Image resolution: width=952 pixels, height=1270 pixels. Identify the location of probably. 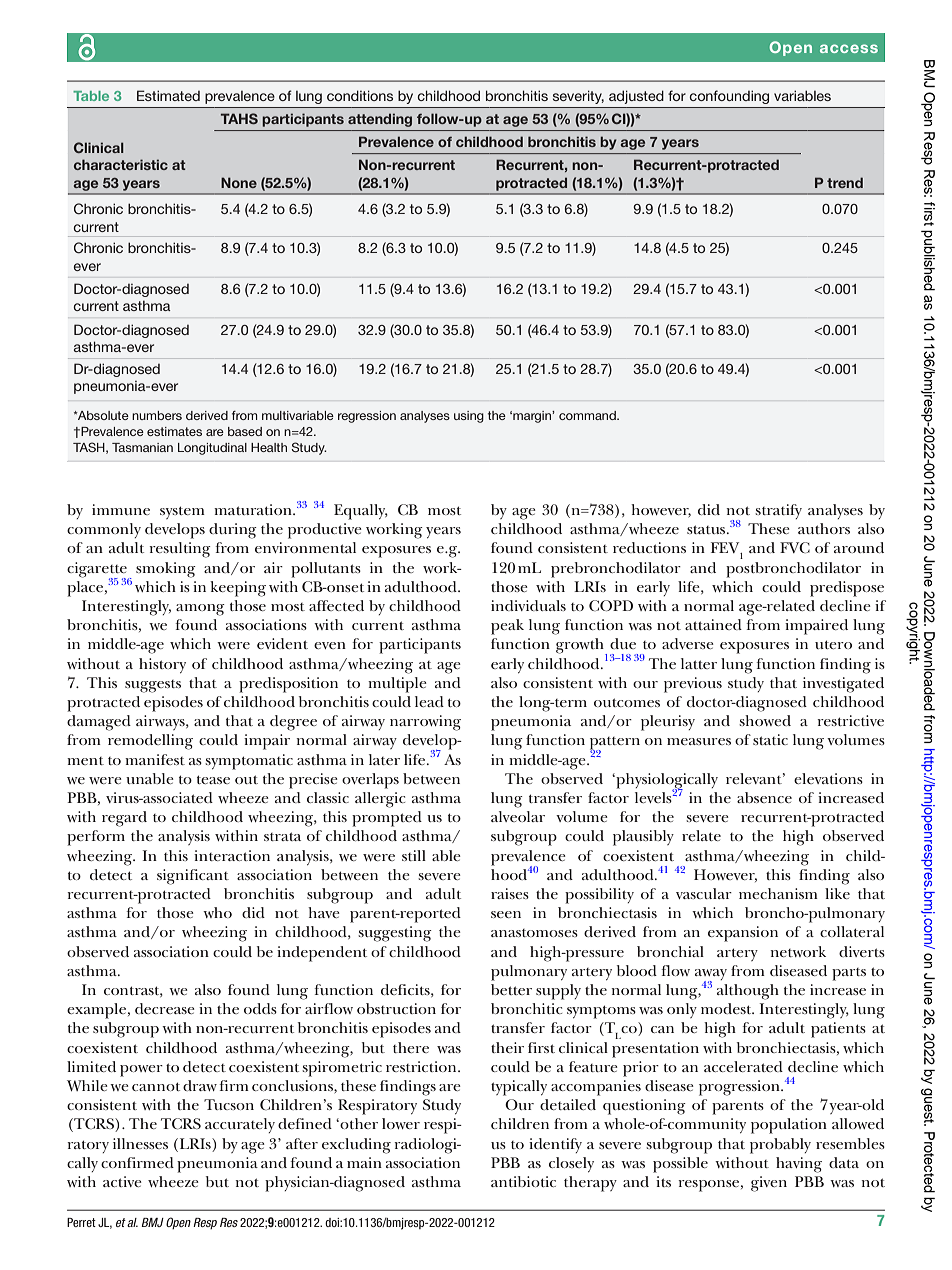
(780, 1146).
